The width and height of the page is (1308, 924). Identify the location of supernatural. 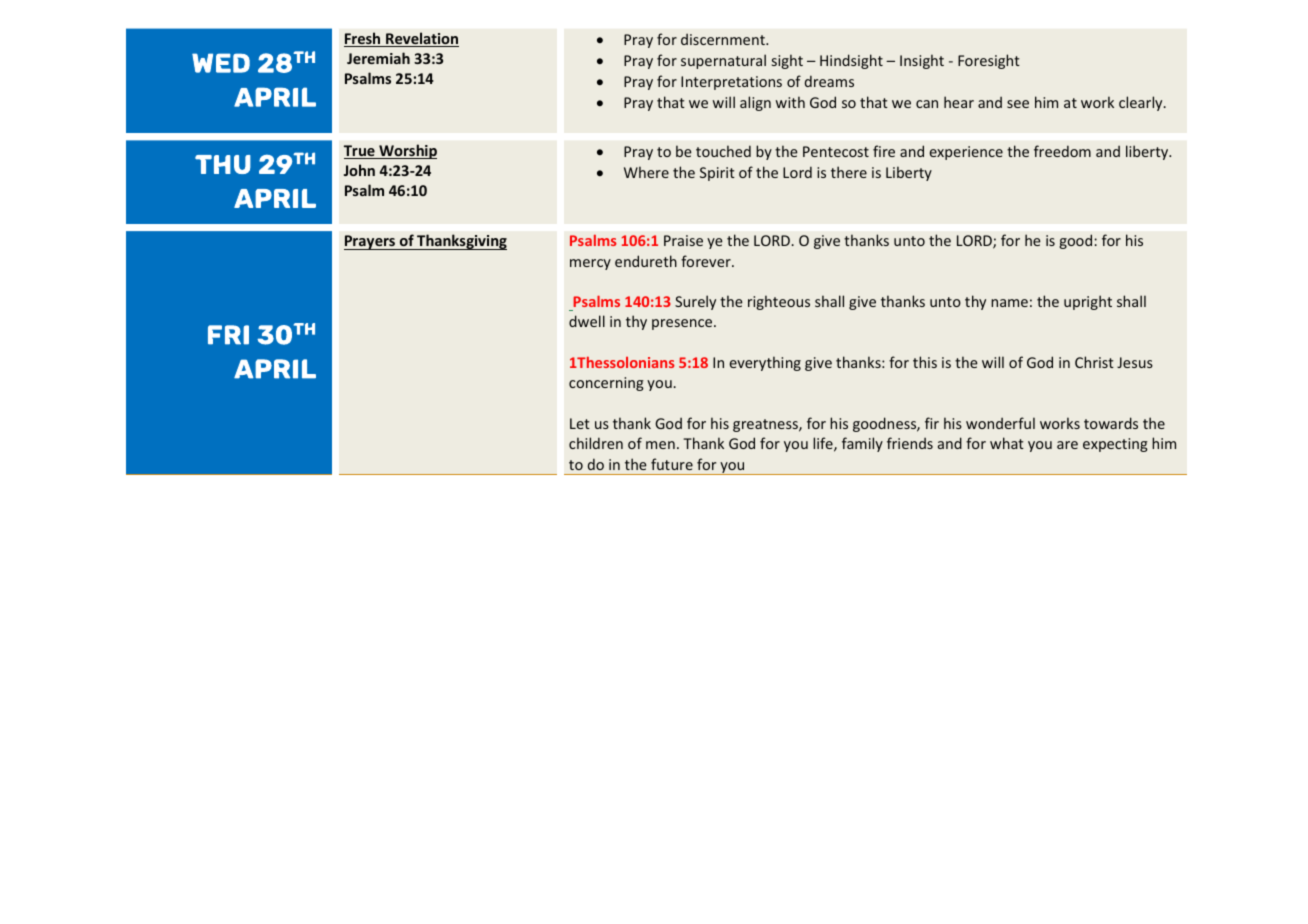
(723, 61).
